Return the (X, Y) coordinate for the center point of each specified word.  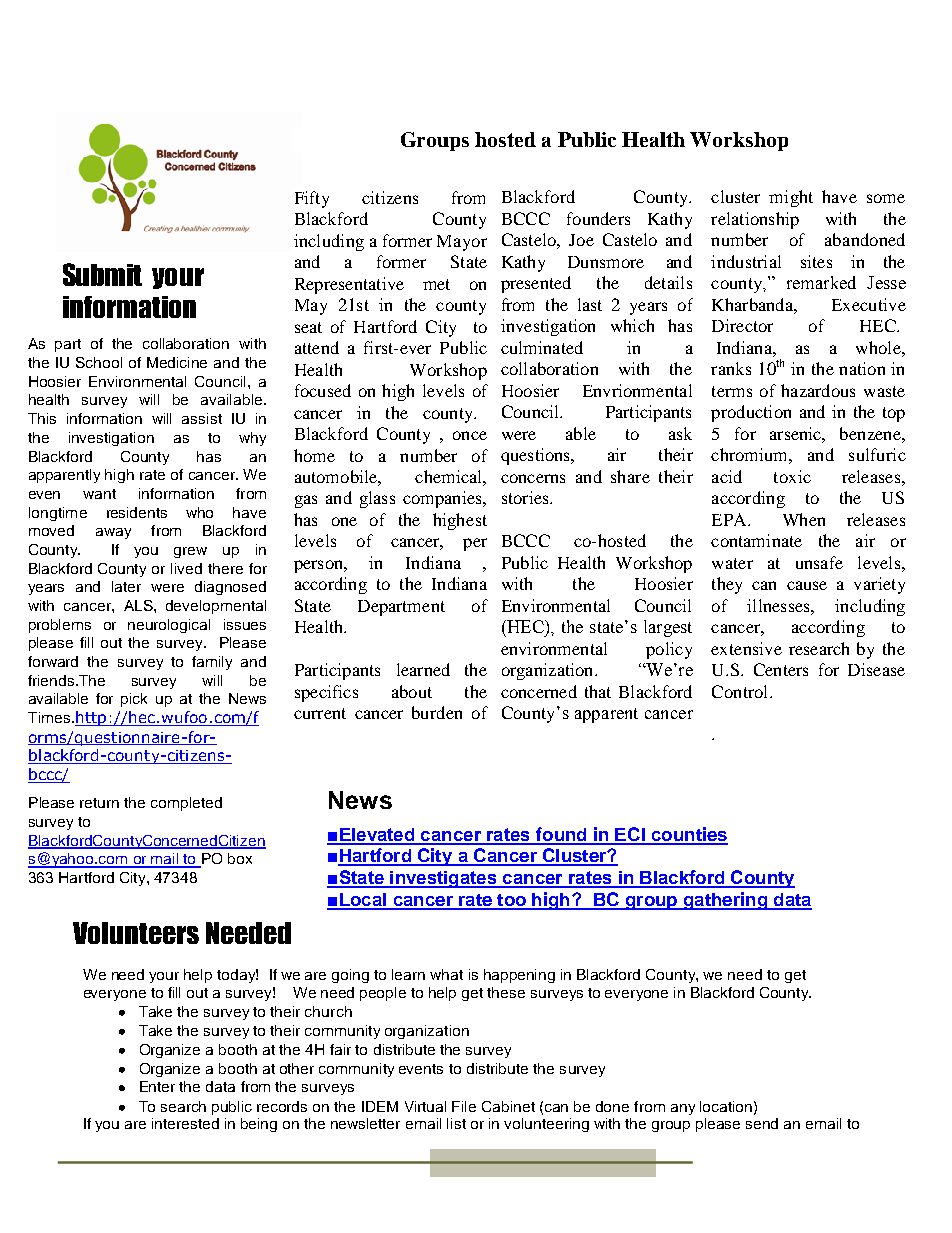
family (212, 663)
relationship (755, 220)
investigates (443, 879)
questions (537, 456)
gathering (725, 901)
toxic (792, 476)
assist (202, 418)
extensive (746, 648)
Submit (102, 274)
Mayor (462, 243)
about (412, 691)
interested (185, 1123)
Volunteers (136, 933)
